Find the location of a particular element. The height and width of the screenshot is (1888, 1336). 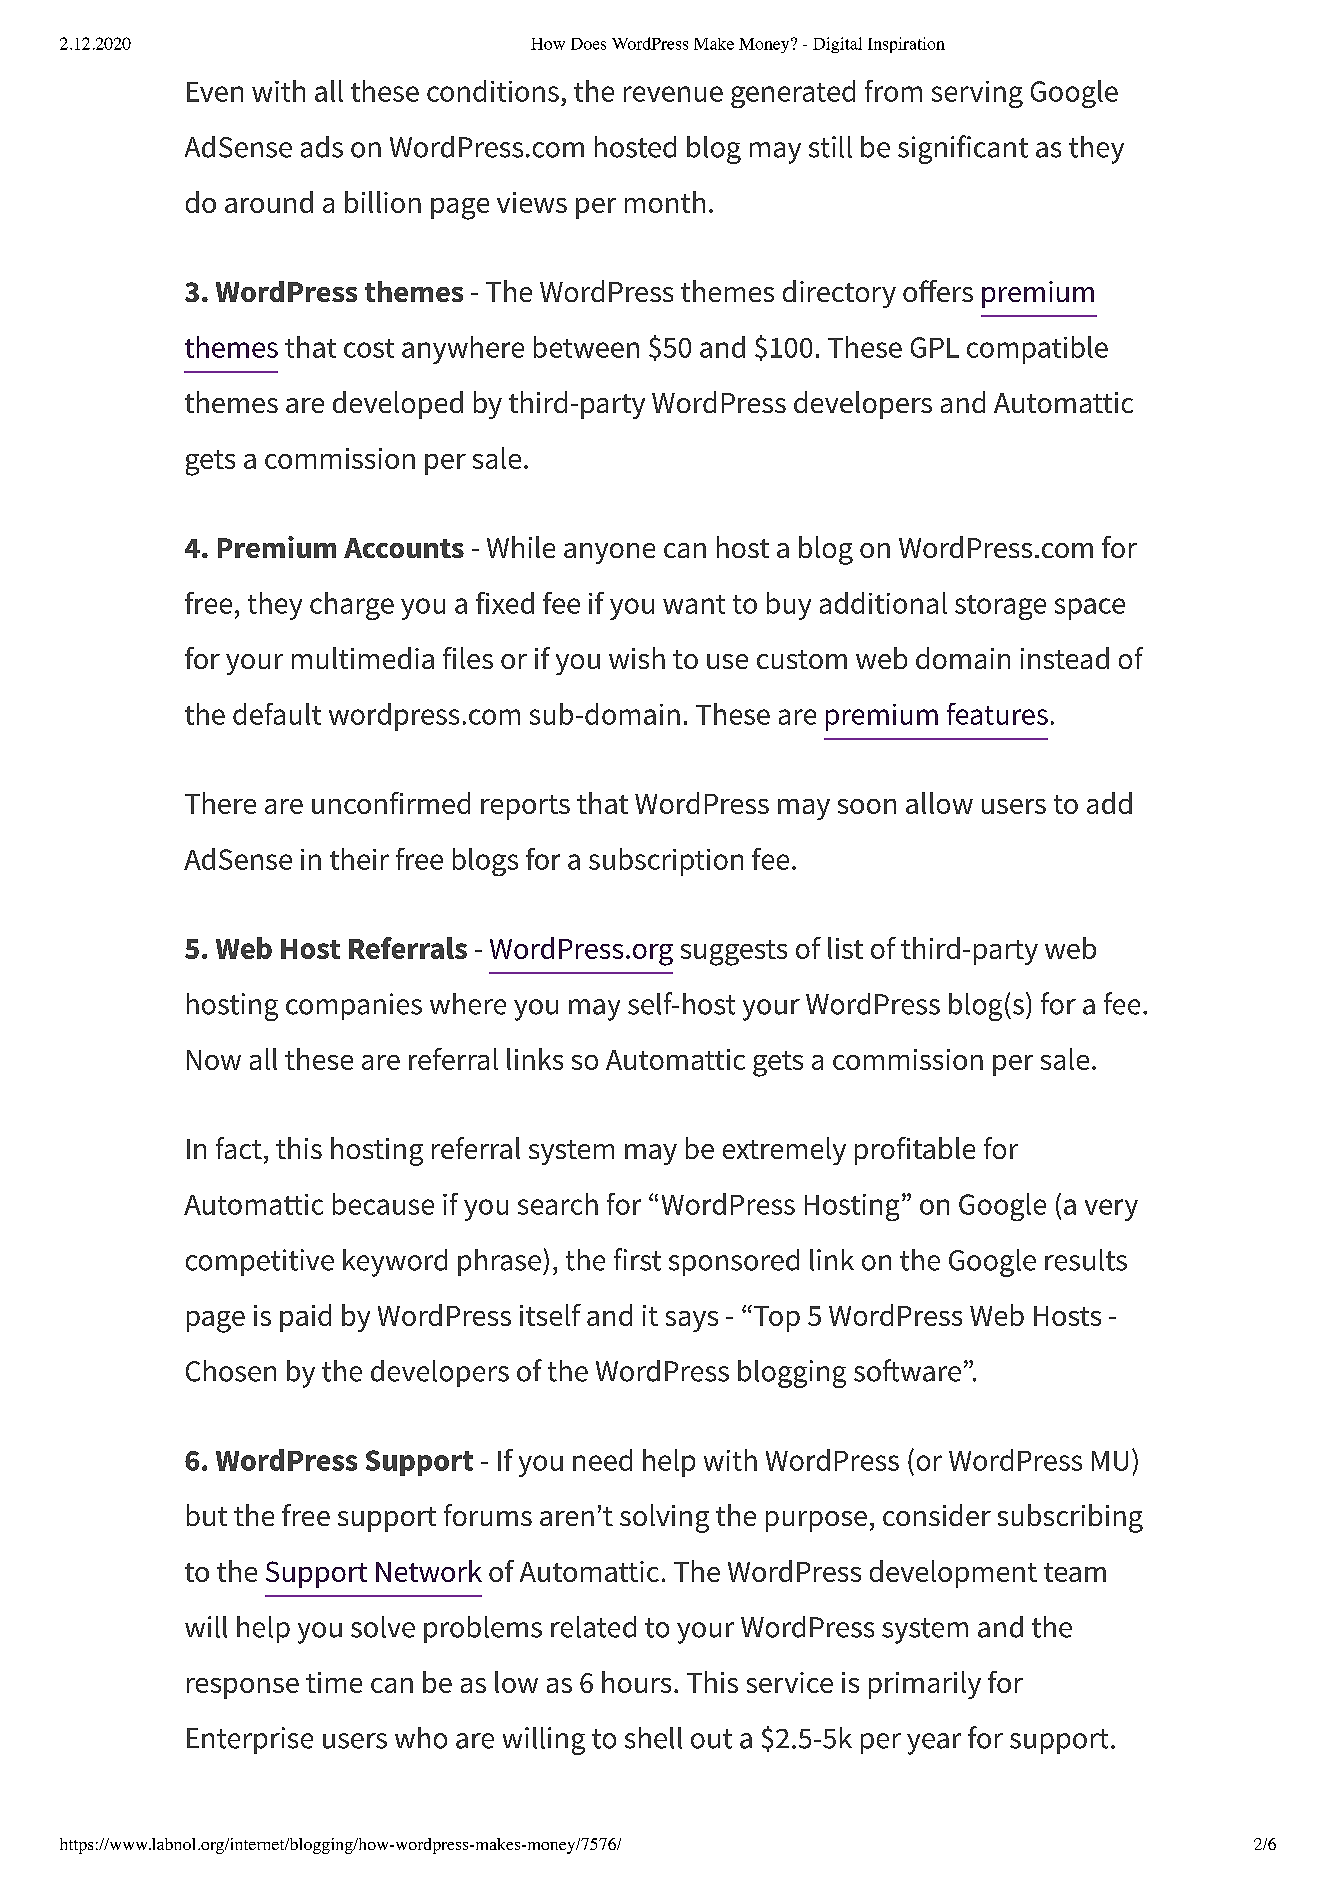

storage is located at coordinates (1000, 607).
